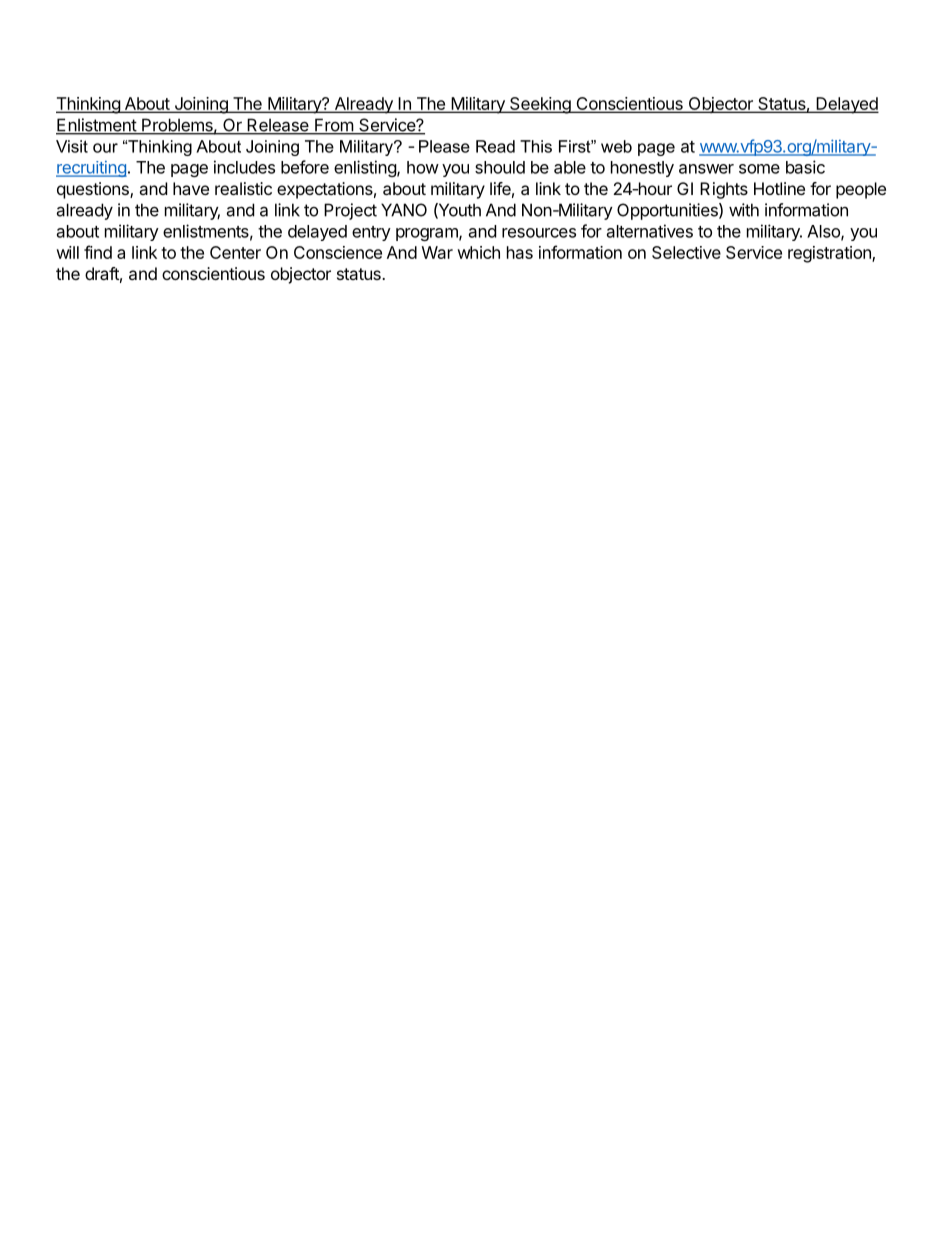  What do you see at coordinates (444, 146) in the page?
I see `Please` at bounding box center [444, 146].
